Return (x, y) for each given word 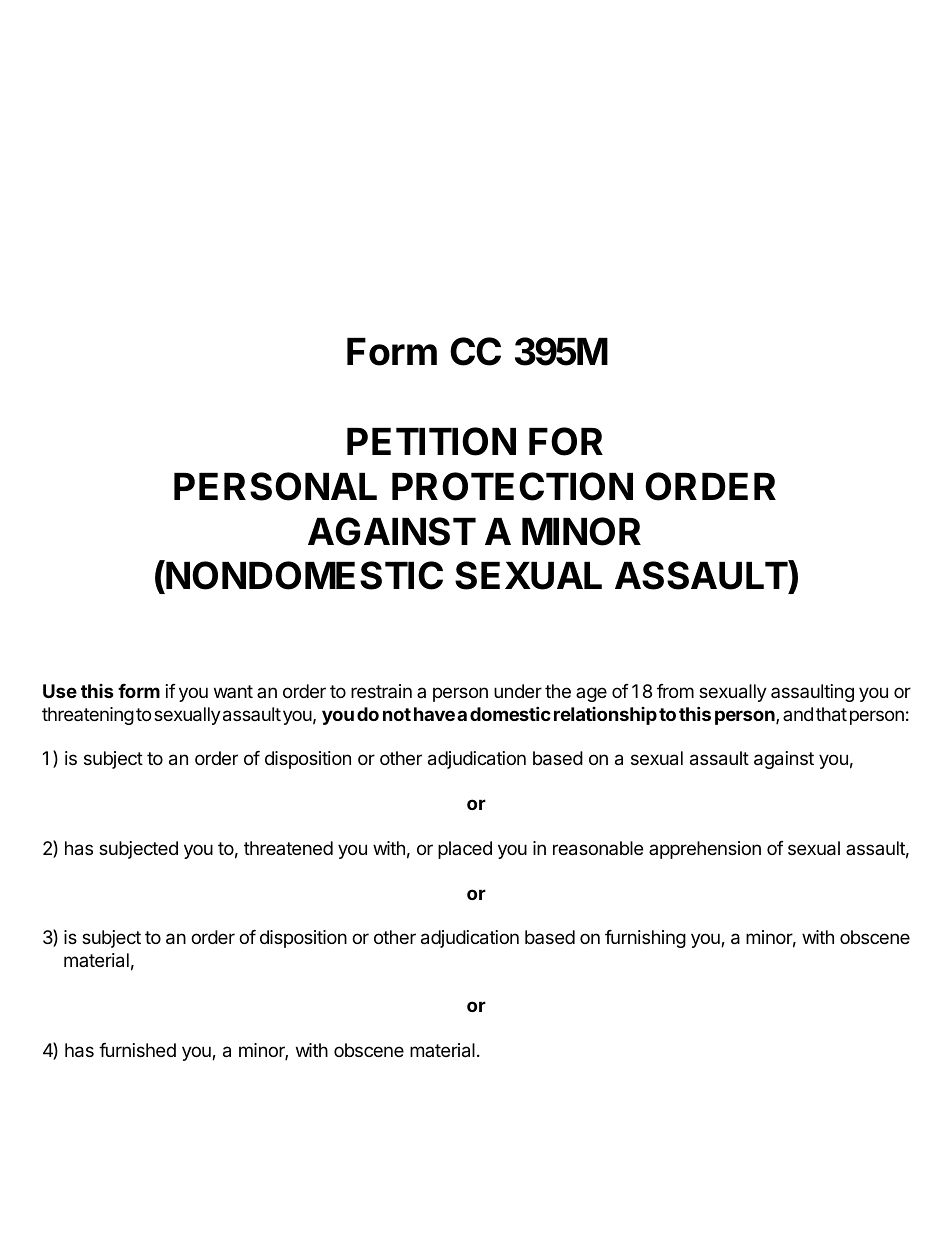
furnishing (645, 939)
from (675, 691)
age (591, 694)
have (434, 714)
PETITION (431, 441)
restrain (381, 691)
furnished (137, 1050)
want (233, 691)
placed (465, 850)
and (798, 714)
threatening (88, 716)
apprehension (705, 850)
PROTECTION (512, 486)
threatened (288, 848)
